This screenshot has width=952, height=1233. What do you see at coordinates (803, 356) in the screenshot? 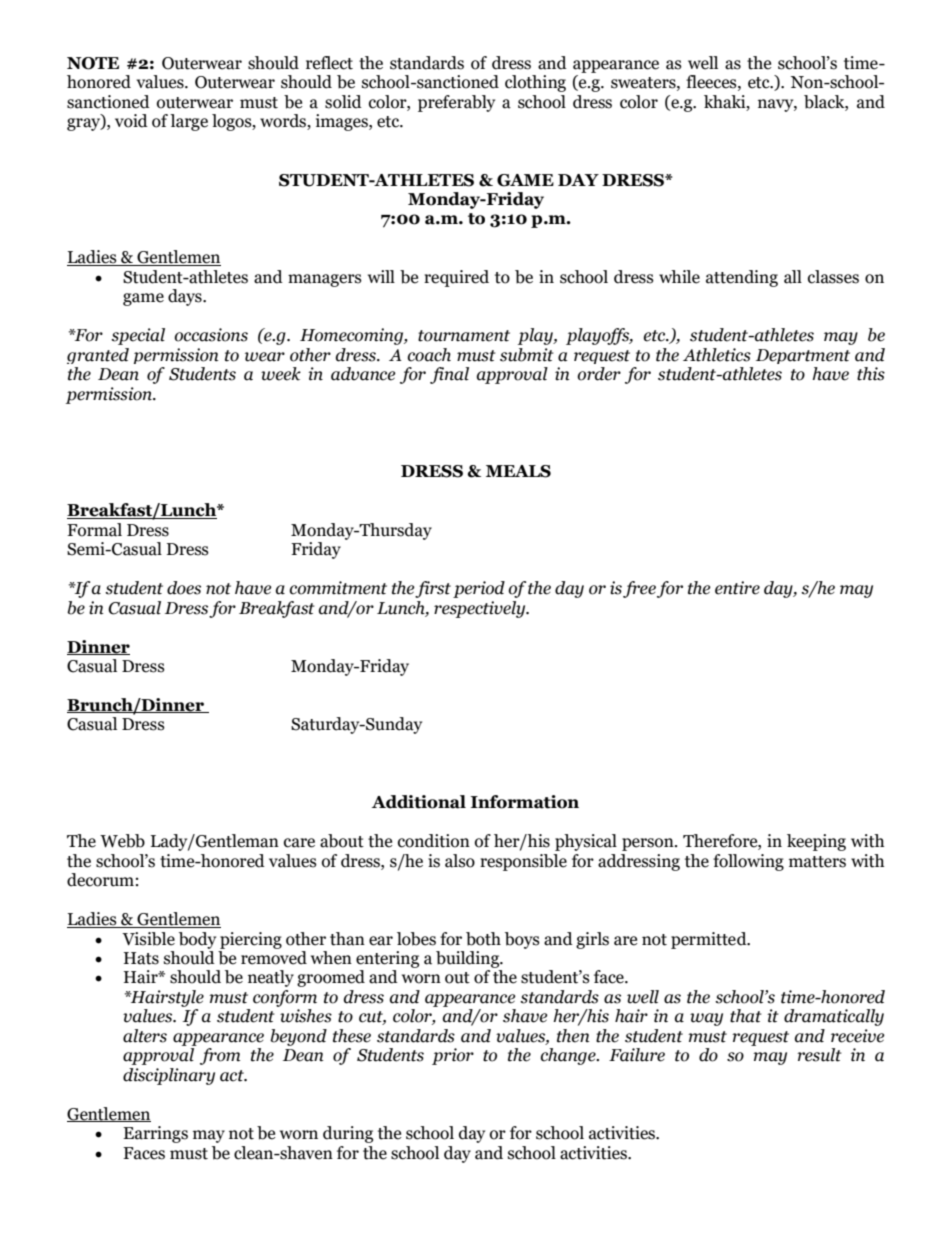
I see `Department` at bounding box center [803, 356].
